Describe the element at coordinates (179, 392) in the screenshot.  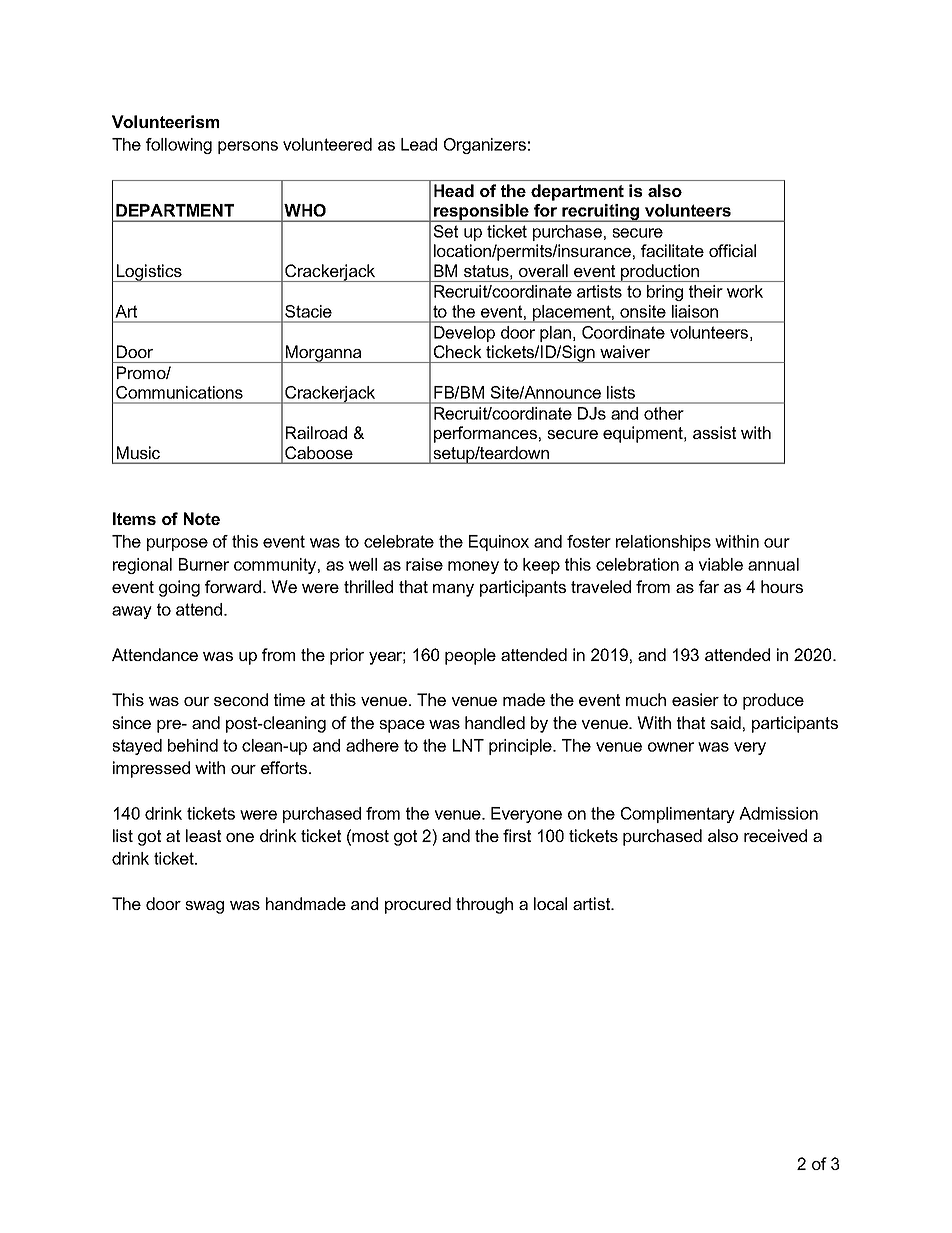
I see `Communications` at that location.
